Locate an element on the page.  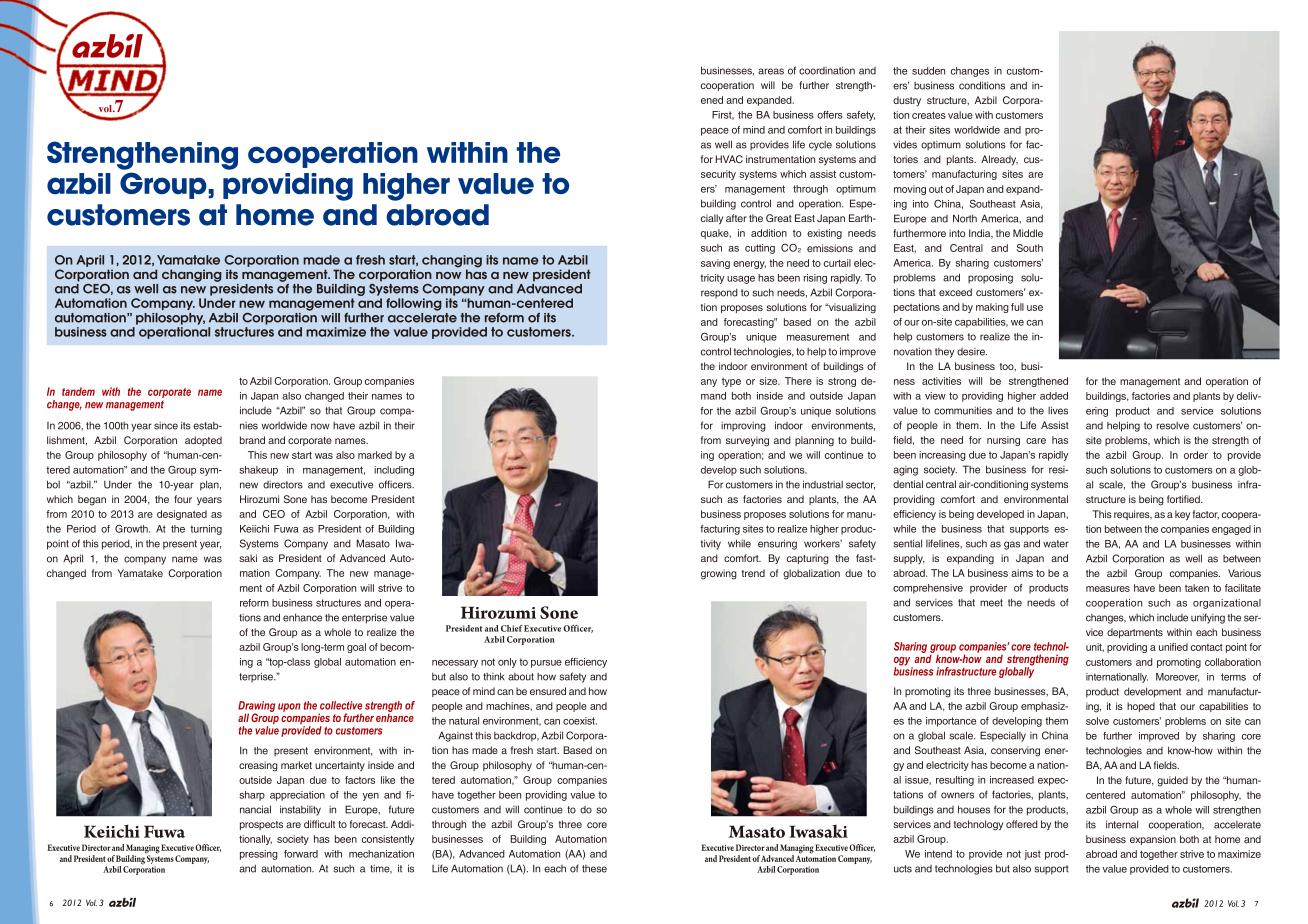
pressing is located at coordinates (259, 855).
